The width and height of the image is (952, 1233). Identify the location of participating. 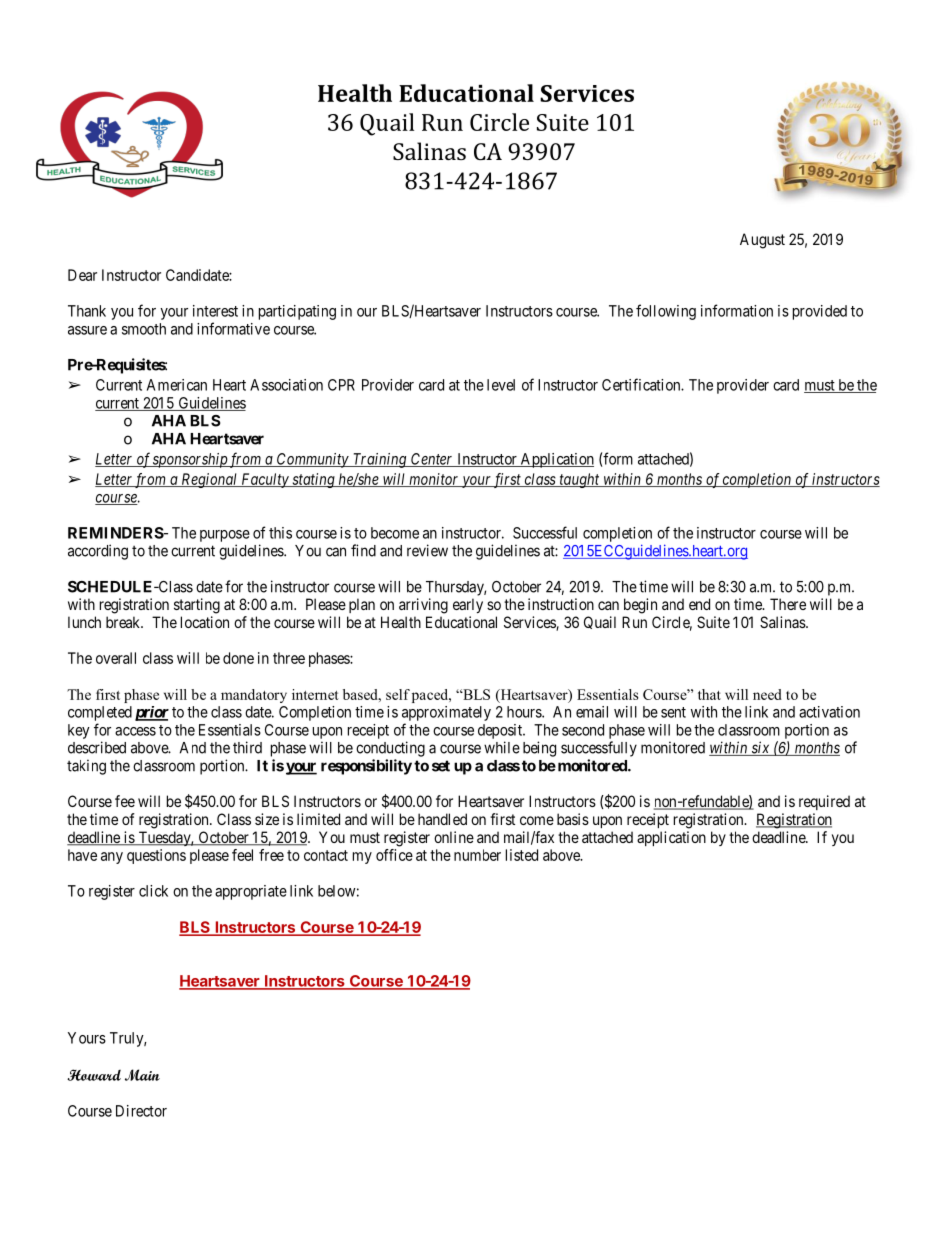
(297, 312).
